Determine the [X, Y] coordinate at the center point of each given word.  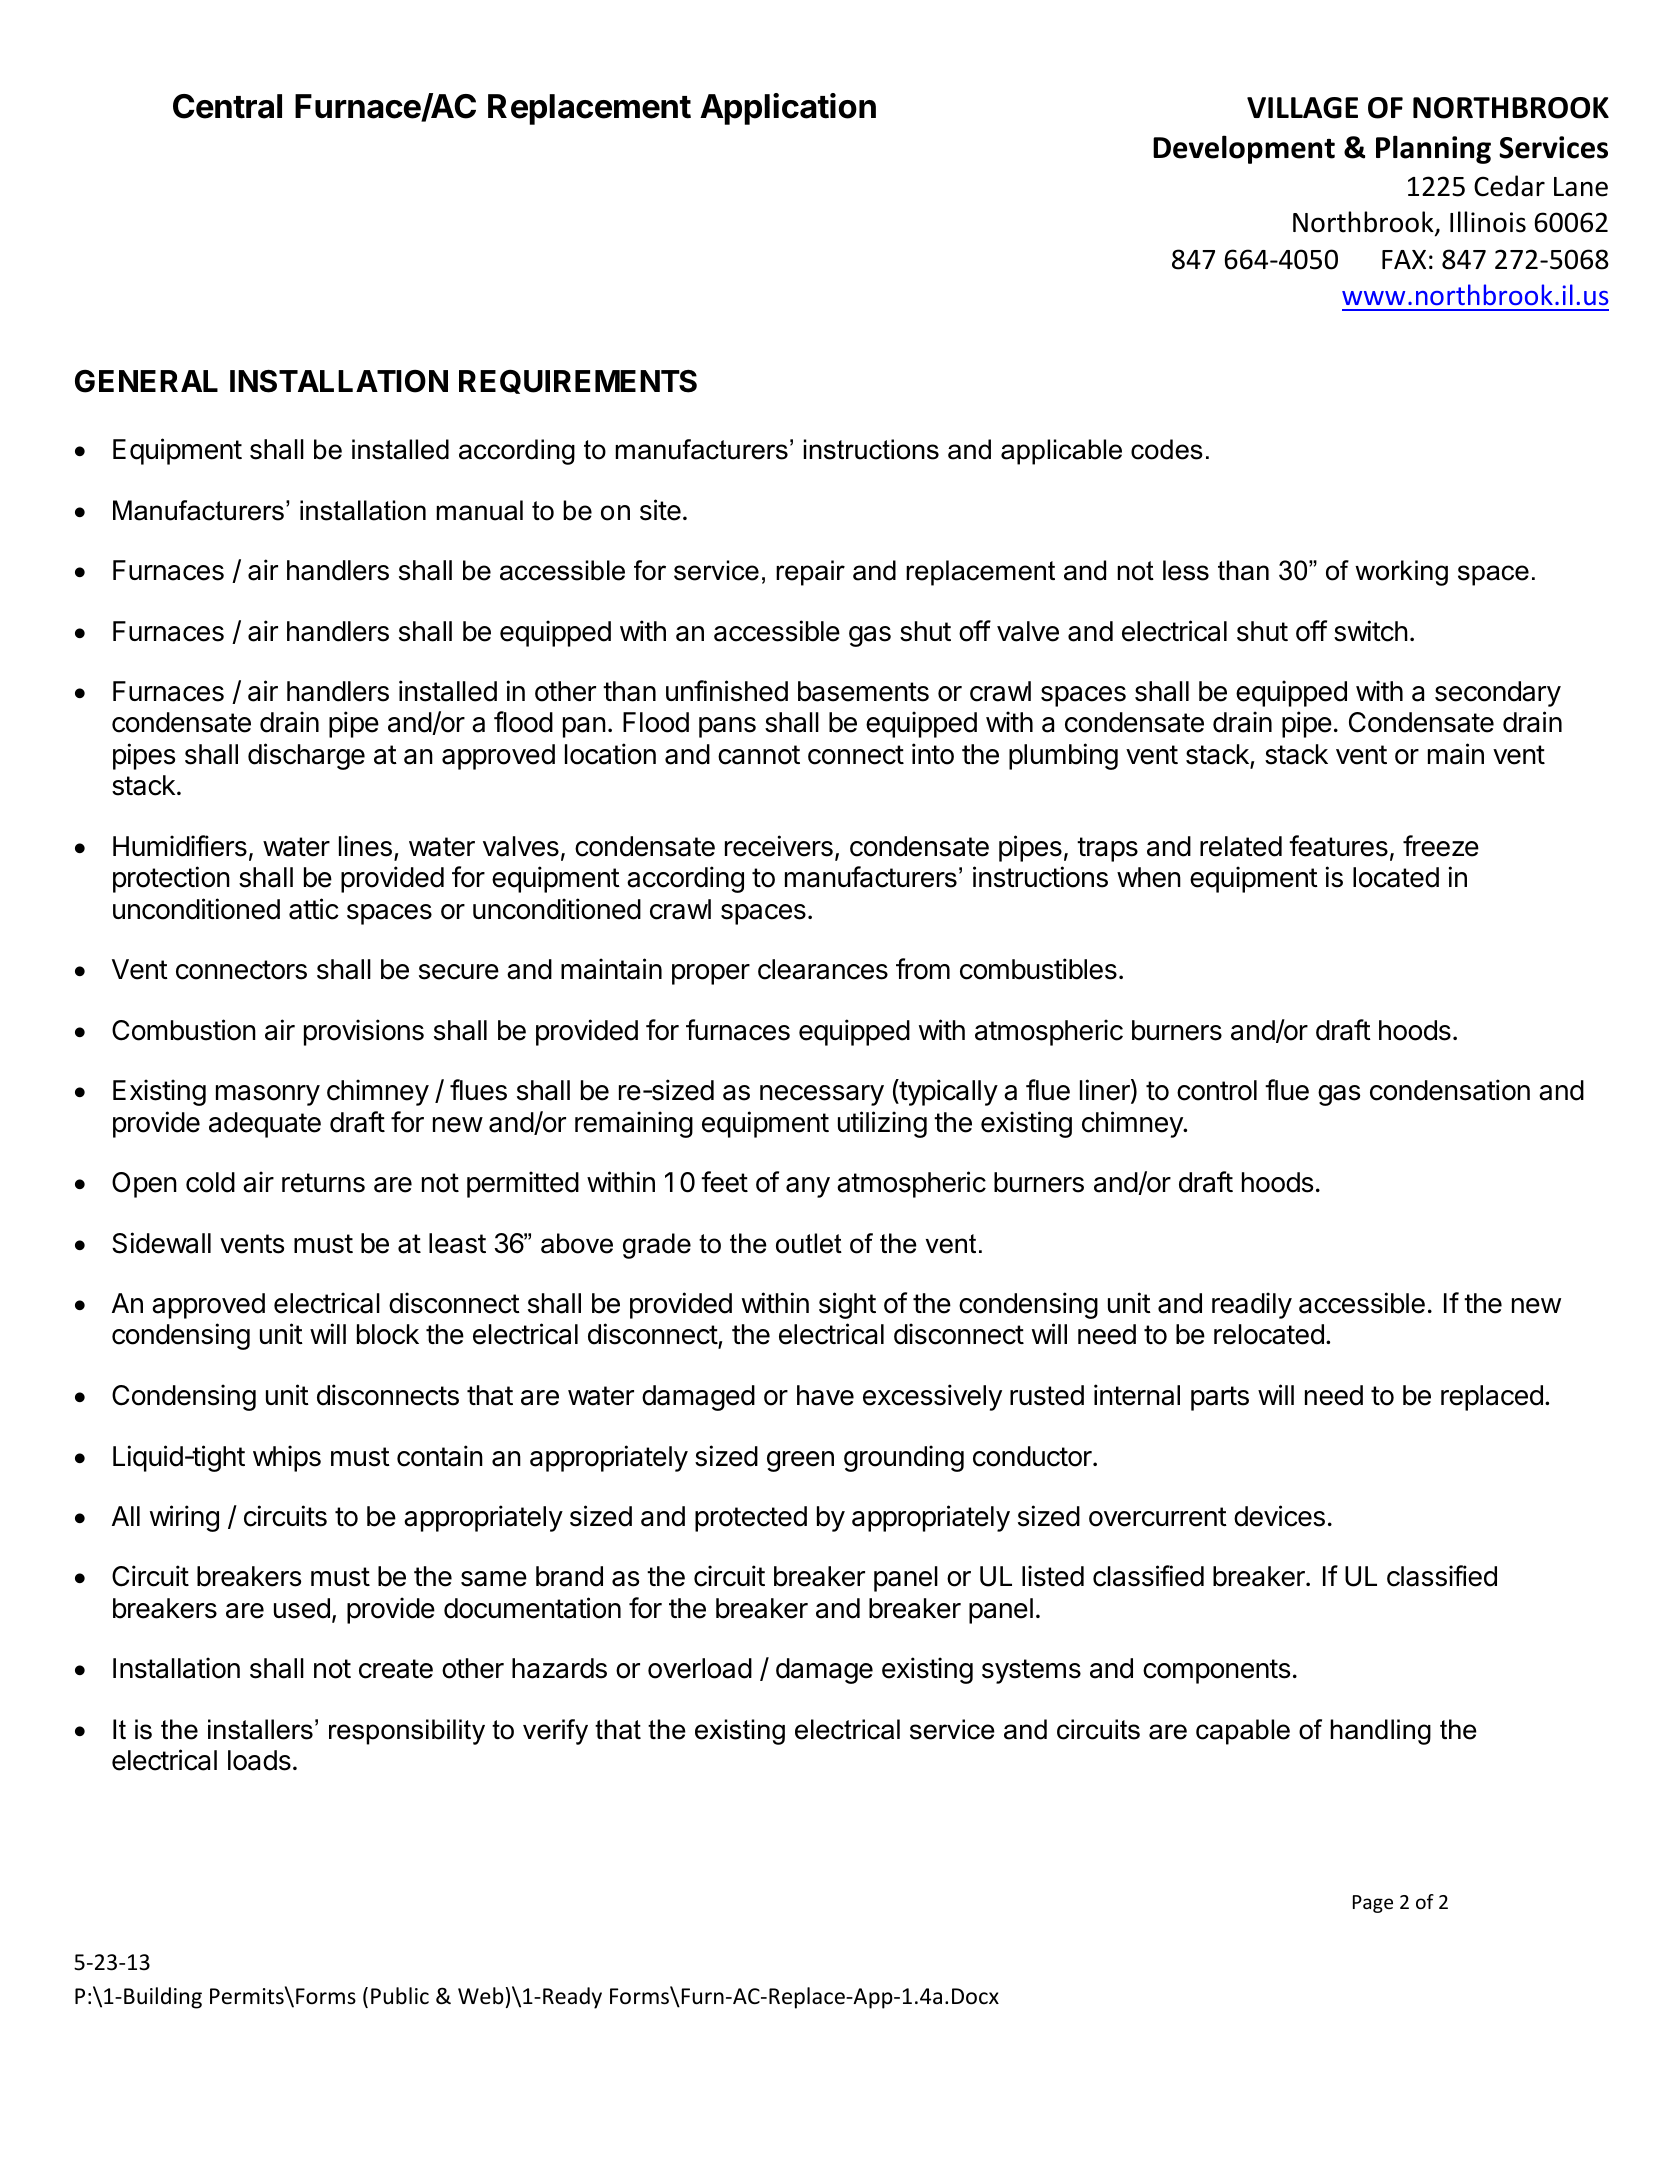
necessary [822, 1095]
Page [1373, 1904]
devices [1279, 1516]
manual [479, 510]
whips [287, 1458]
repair [810, 573]
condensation [1450, 1090]
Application [788, 109]
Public [400, 1996]
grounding [904, 1458]
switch [1371, 631]
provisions [364, 1032]
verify [555, 1732]
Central [227, 106]
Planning [1433, 149]
